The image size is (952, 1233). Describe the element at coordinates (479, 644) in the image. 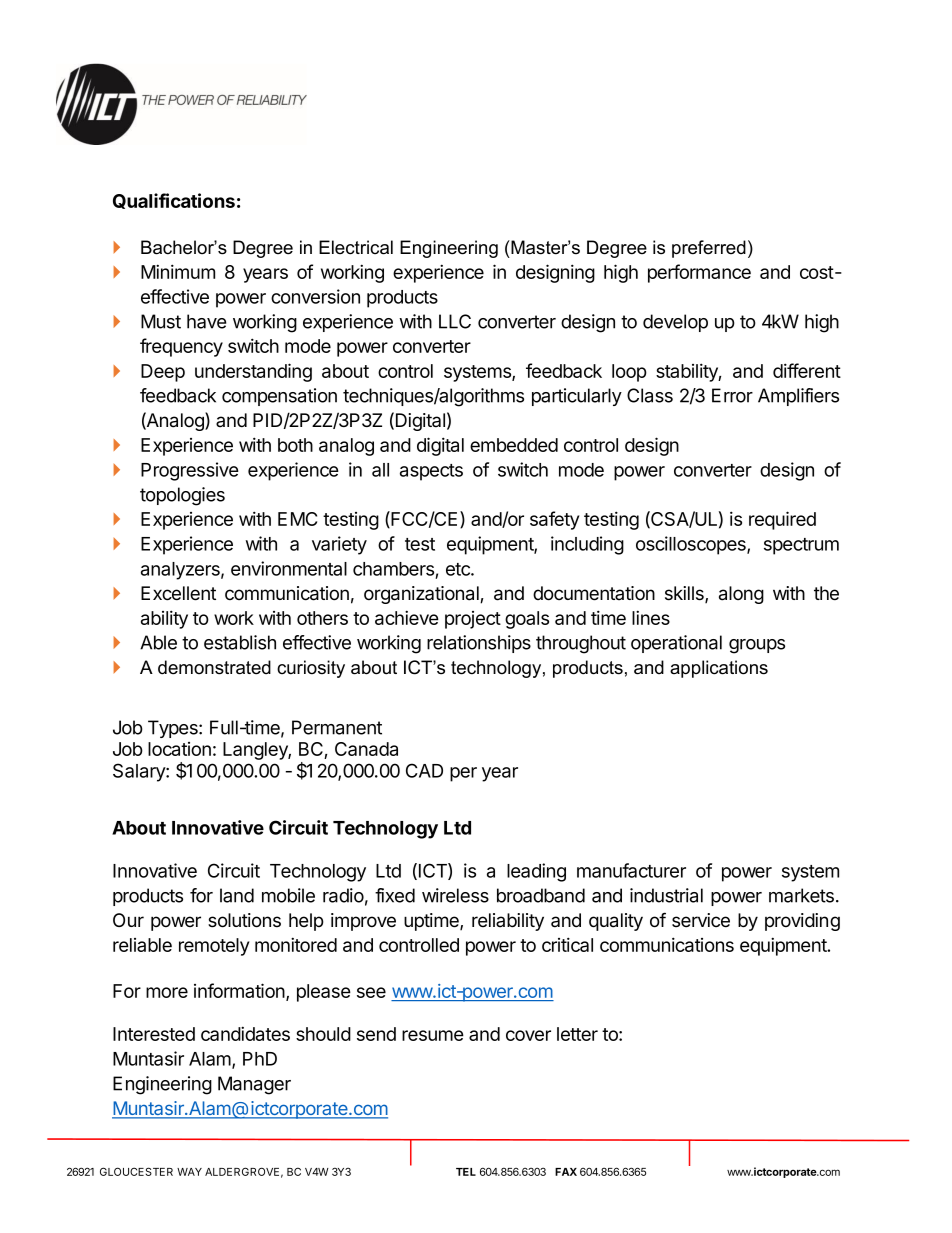

I see `relationships` at that location.
